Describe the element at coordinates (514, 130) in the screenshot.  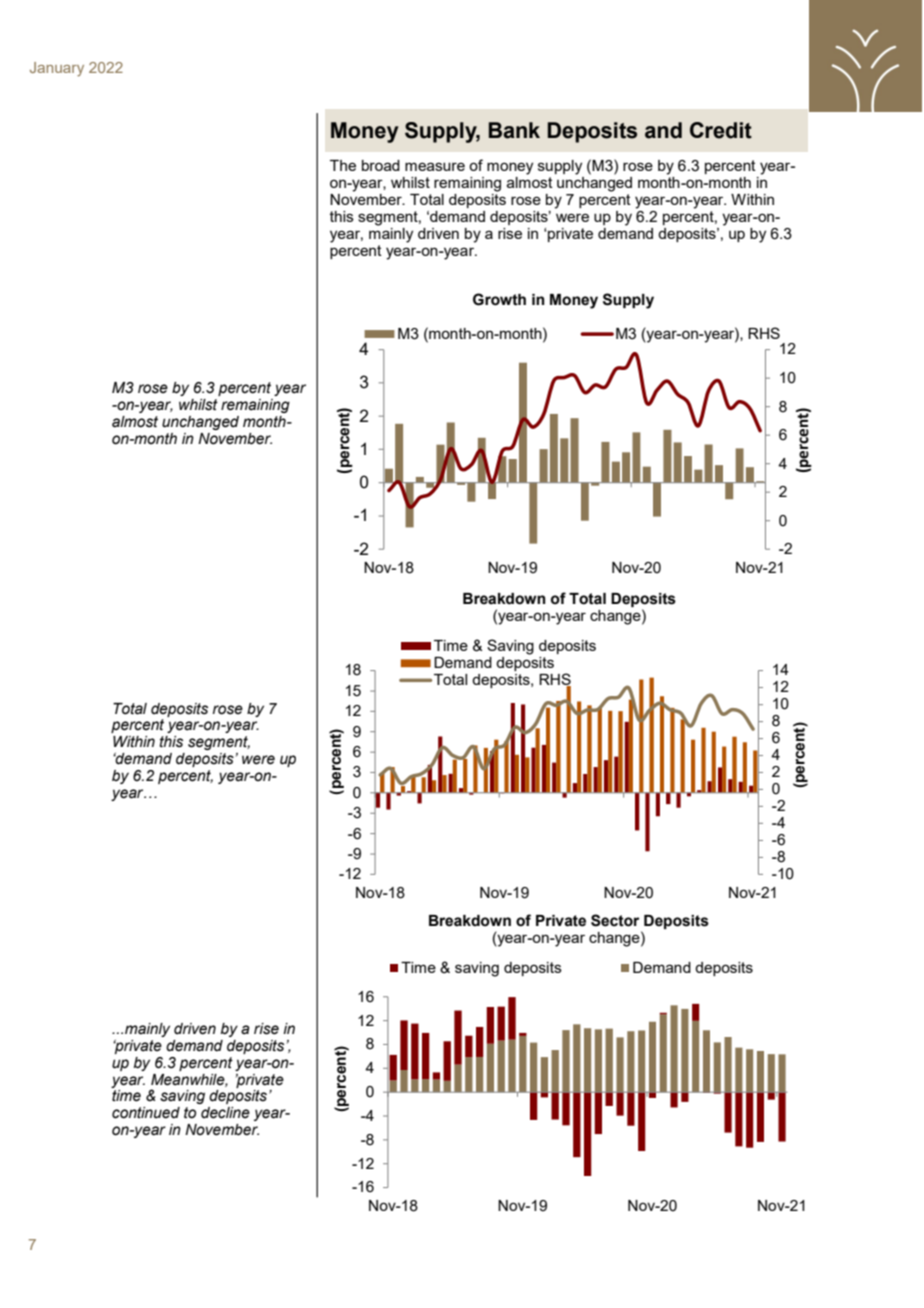
I see `Bank` at that location.
